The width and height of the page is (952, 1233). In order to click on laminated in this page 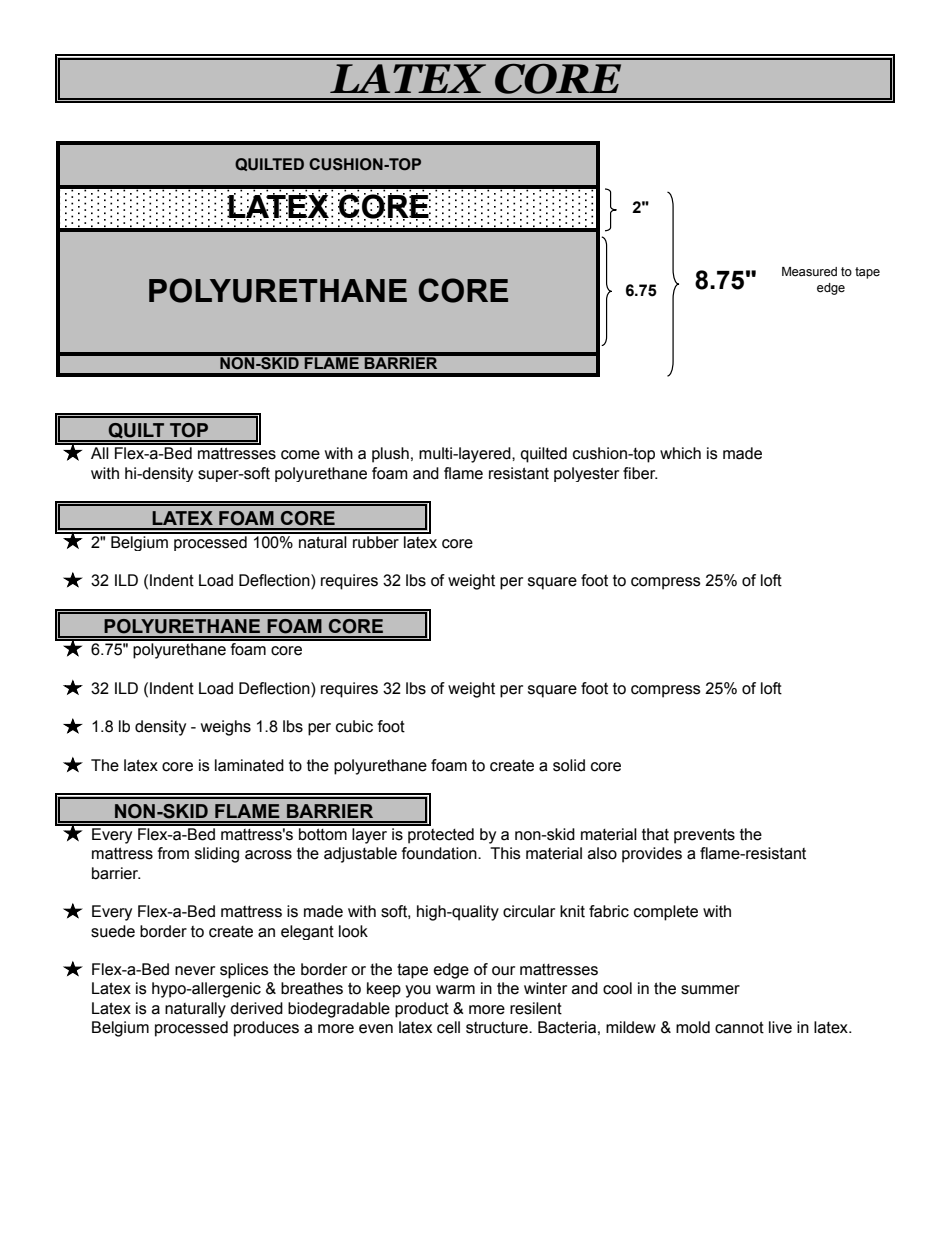, I will do `click(249, 765)`.
